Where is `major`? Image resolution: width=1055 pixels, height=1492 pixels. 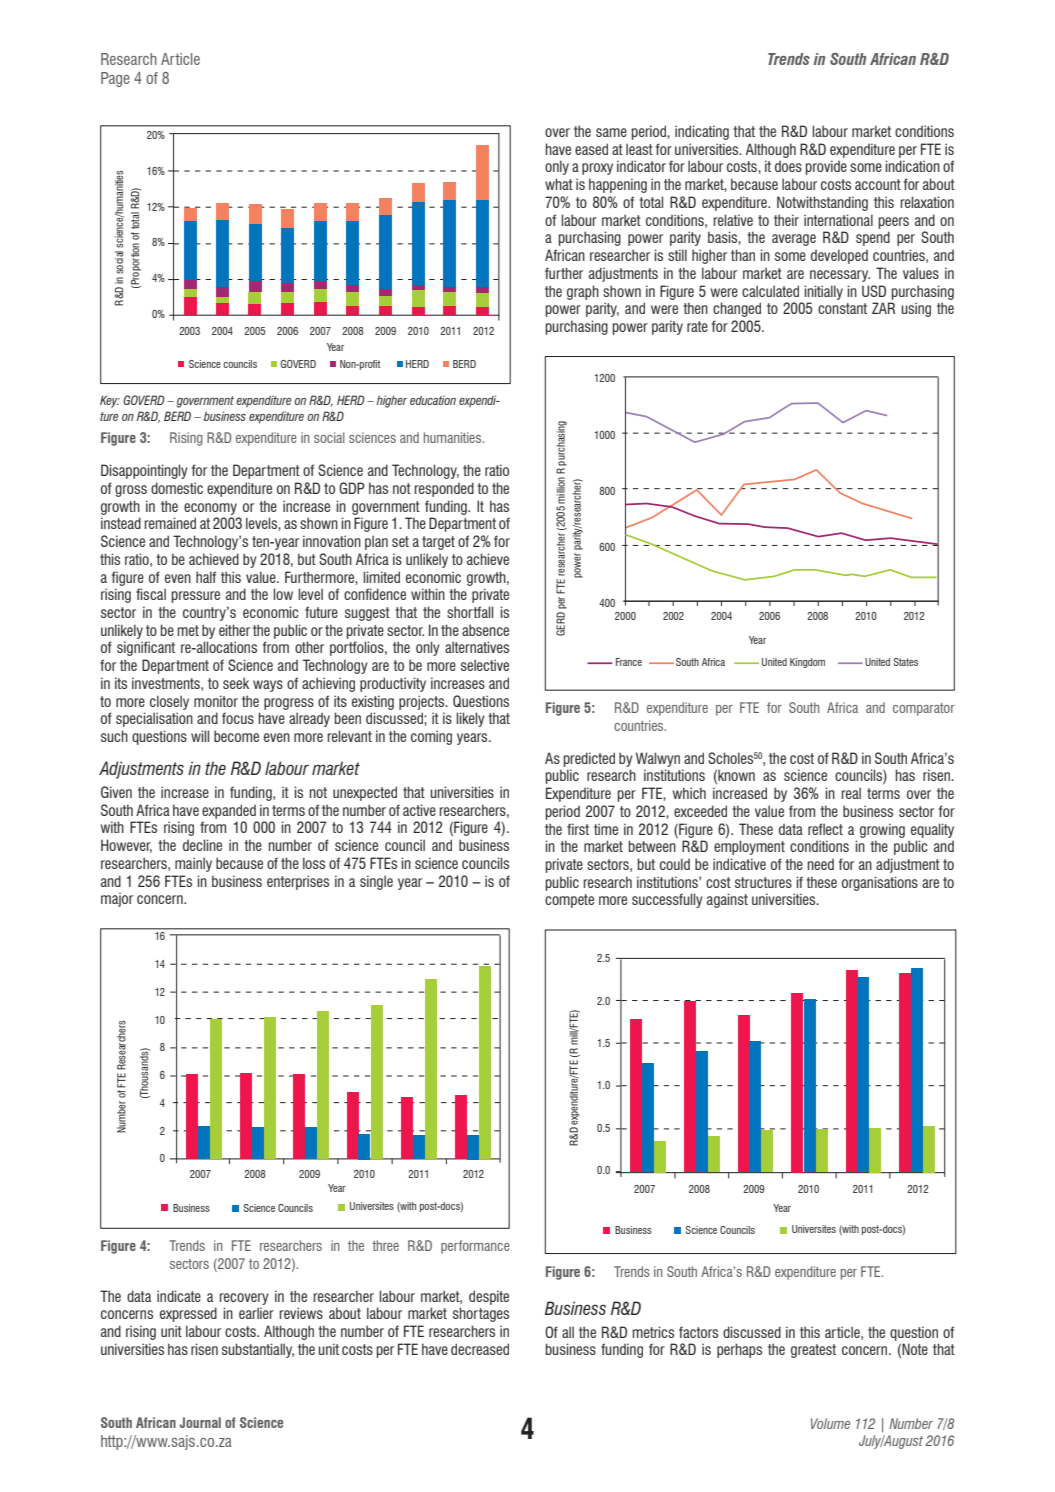 major is located at coordinates (117, 900).
